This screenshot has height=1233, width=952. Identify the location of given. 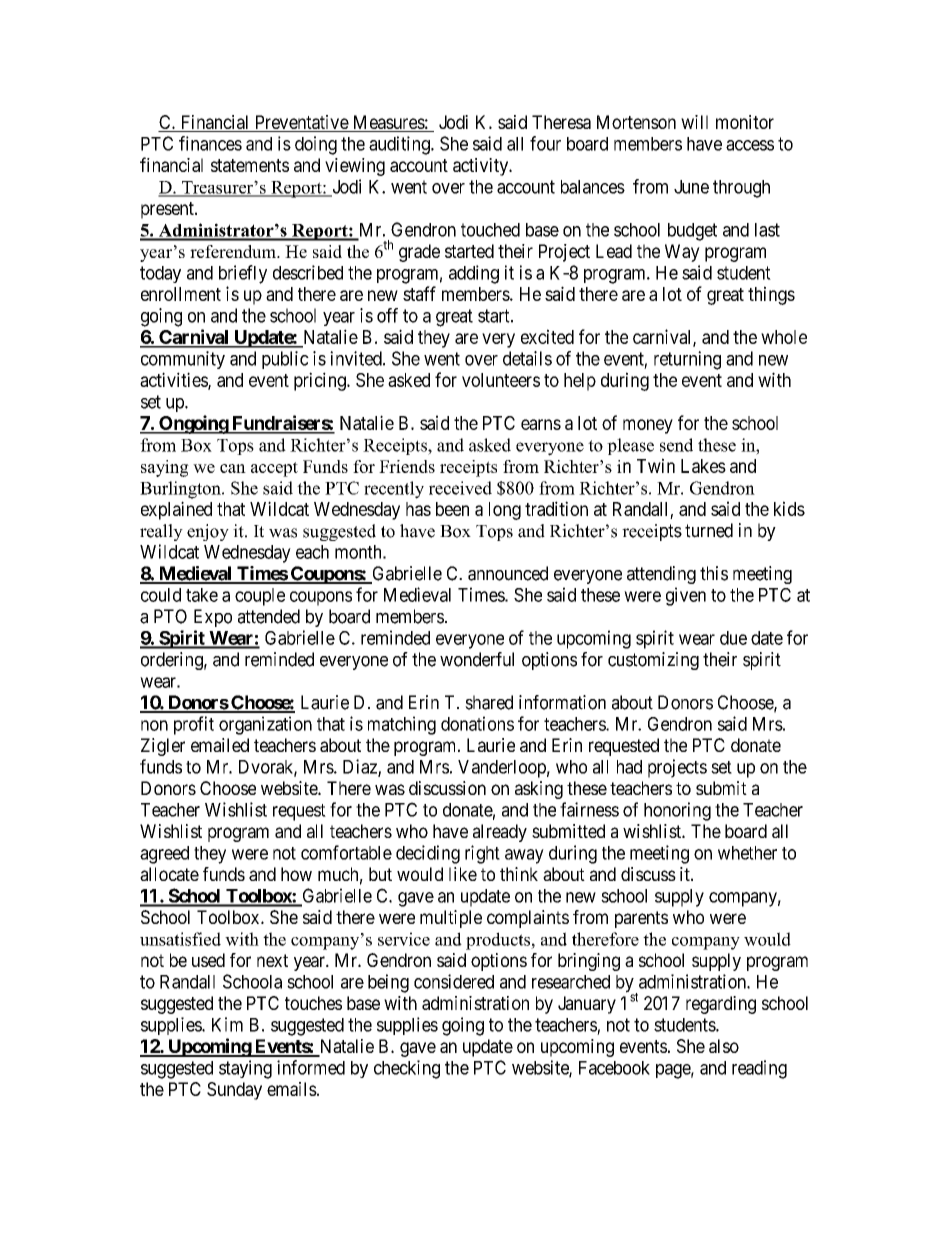
(686, 596).
